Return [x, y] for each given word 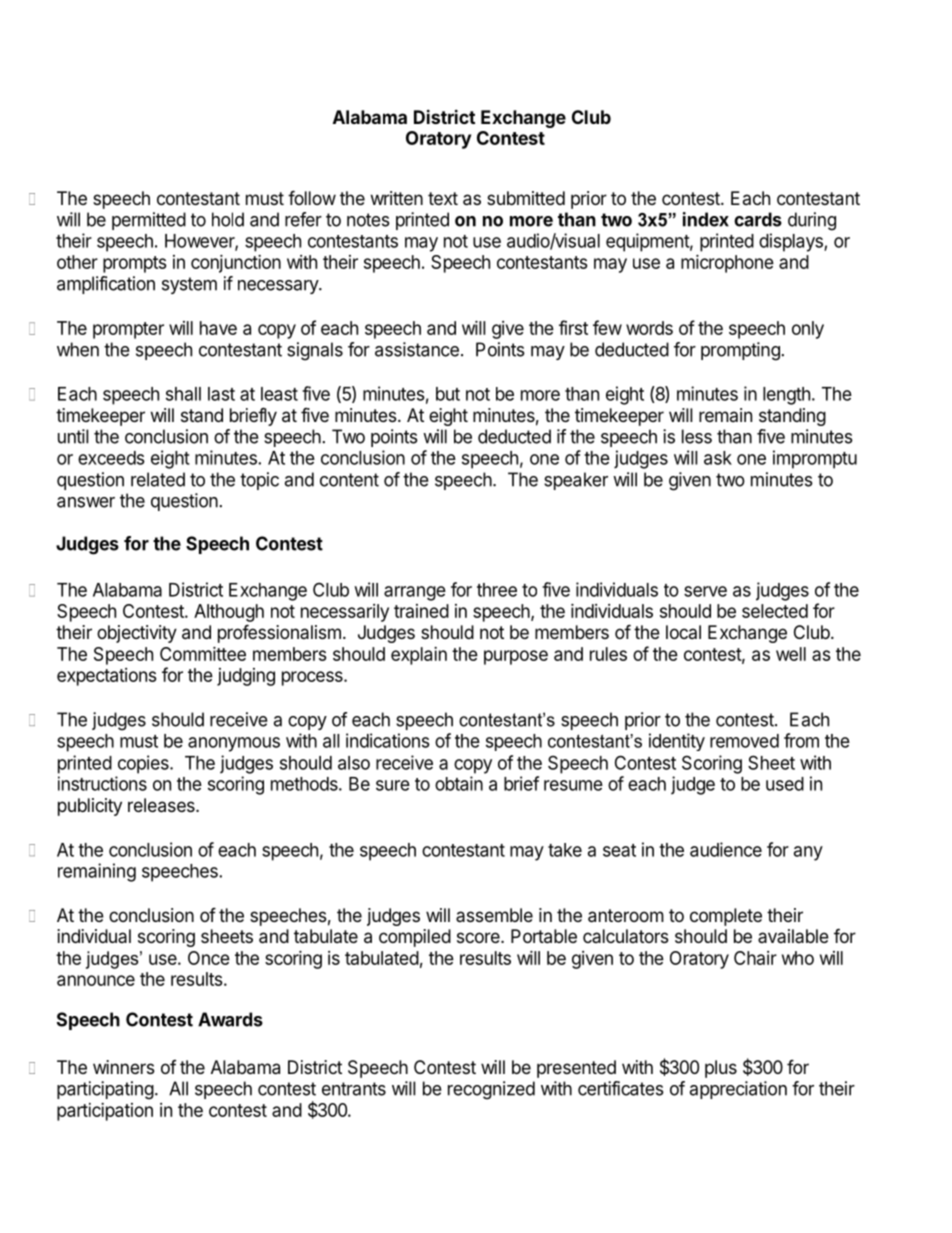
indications [388, 740]
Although [229, 613]
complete [726, 917]
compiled [415, 938]
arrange [415, 593]
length [786, 396]
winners [123, 1067]
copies [144, 764]
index [706, 219]
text [443, 198]
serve [705, 591]
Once [209, 958]
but [448, 394]
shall [183, 394]
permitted [149, 221]
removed [744, 741]
